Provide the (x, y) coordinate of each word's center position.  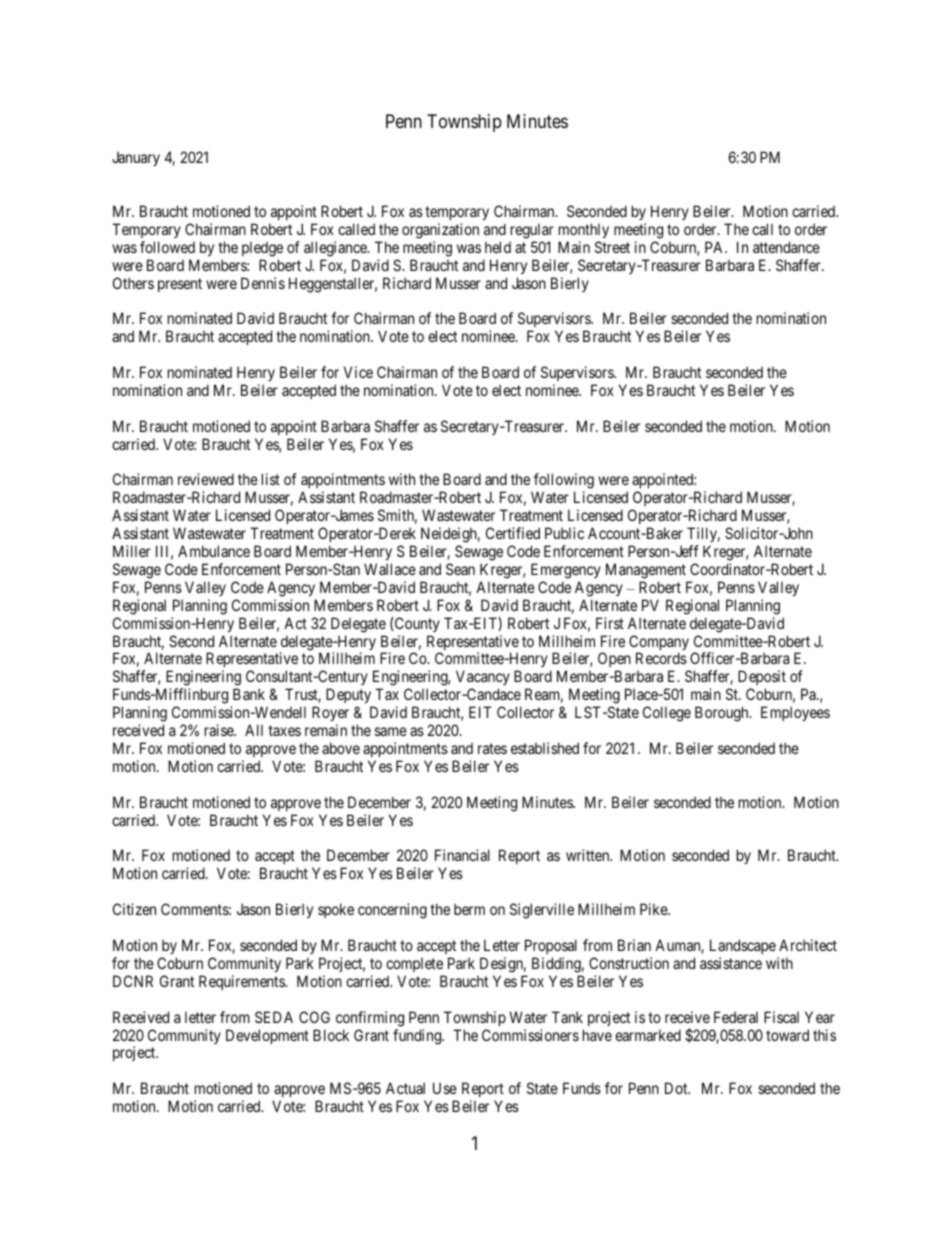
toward (787, 1035)
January (136, 159)
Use (445, 1088)
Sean (460, 569)
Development (267, 1036)
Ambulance (214, 551)
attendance (786, 247)
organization (440, 231)
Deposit (762, 679)
